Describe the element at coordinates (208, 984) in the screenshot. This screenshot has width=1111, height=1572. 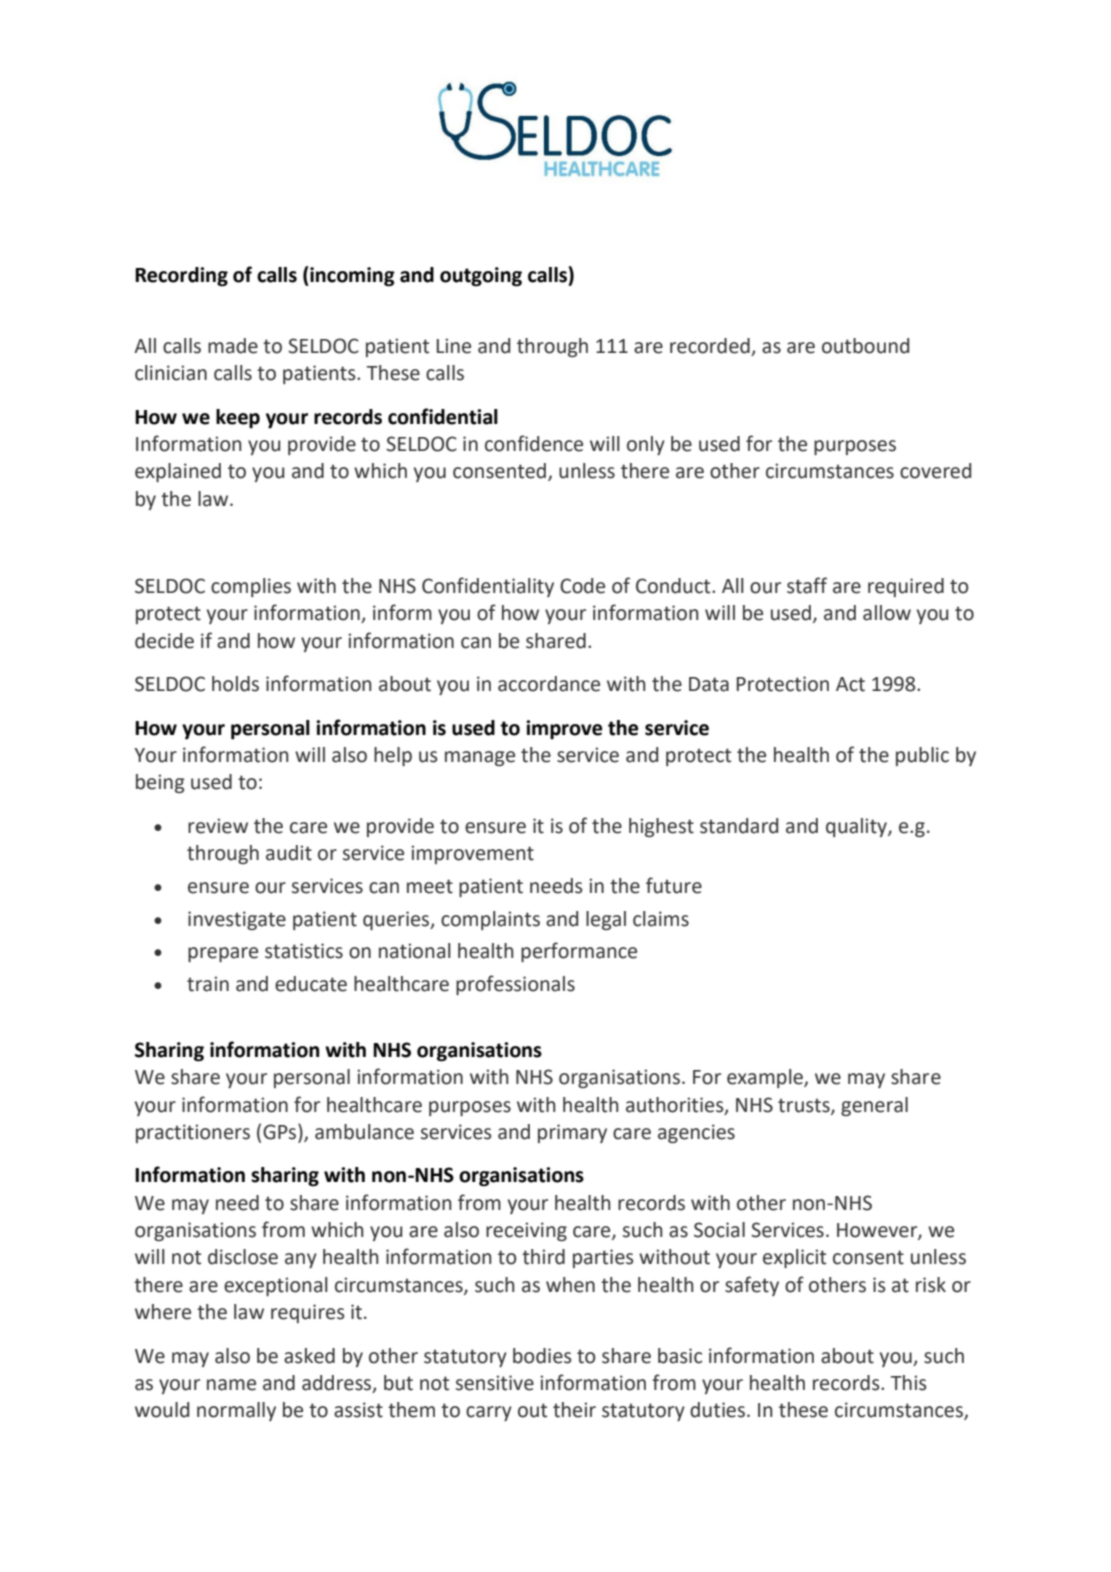
I see `train` at that location.
